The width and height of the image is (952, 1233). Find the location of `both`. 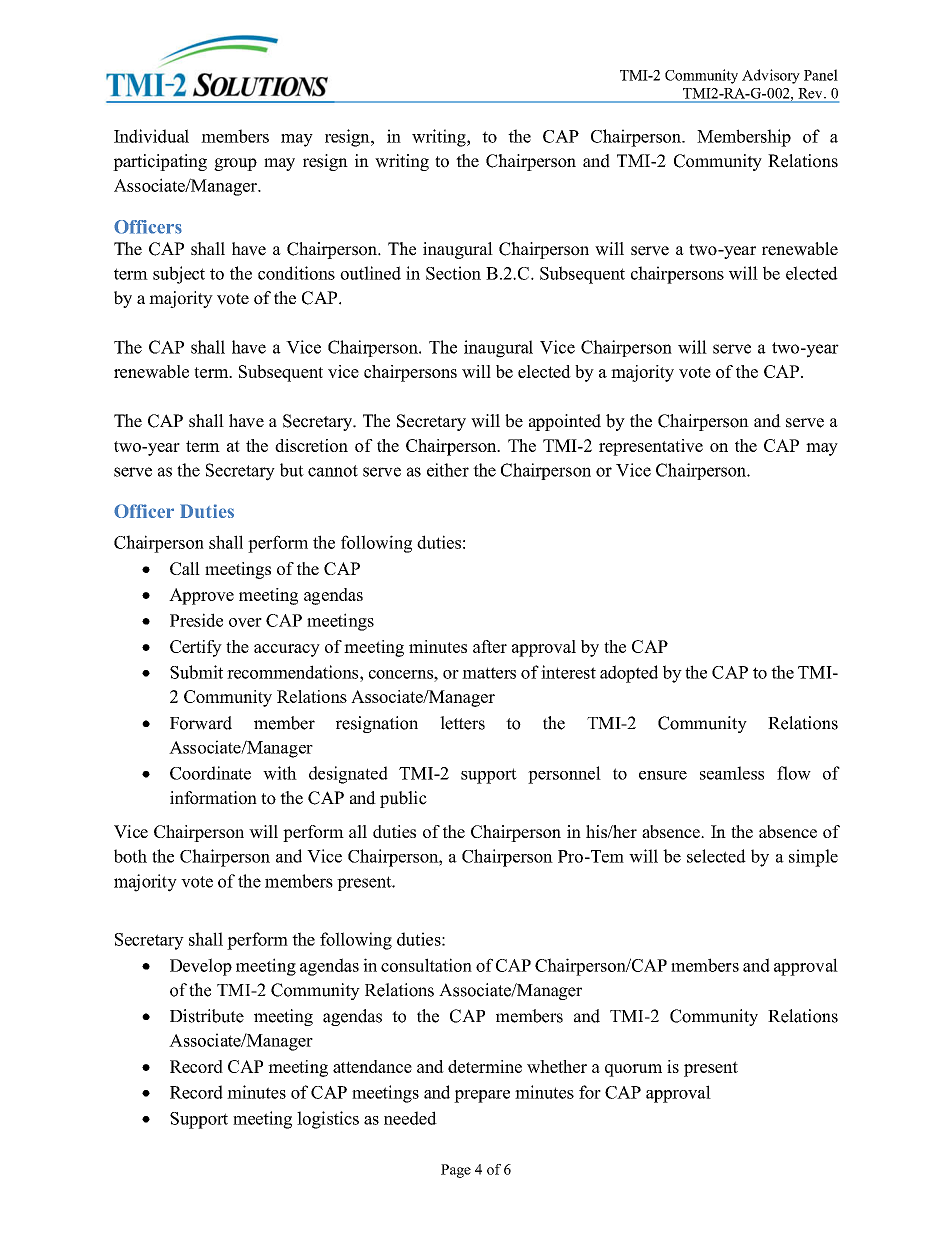

both is located at coordinates (130, 856).
